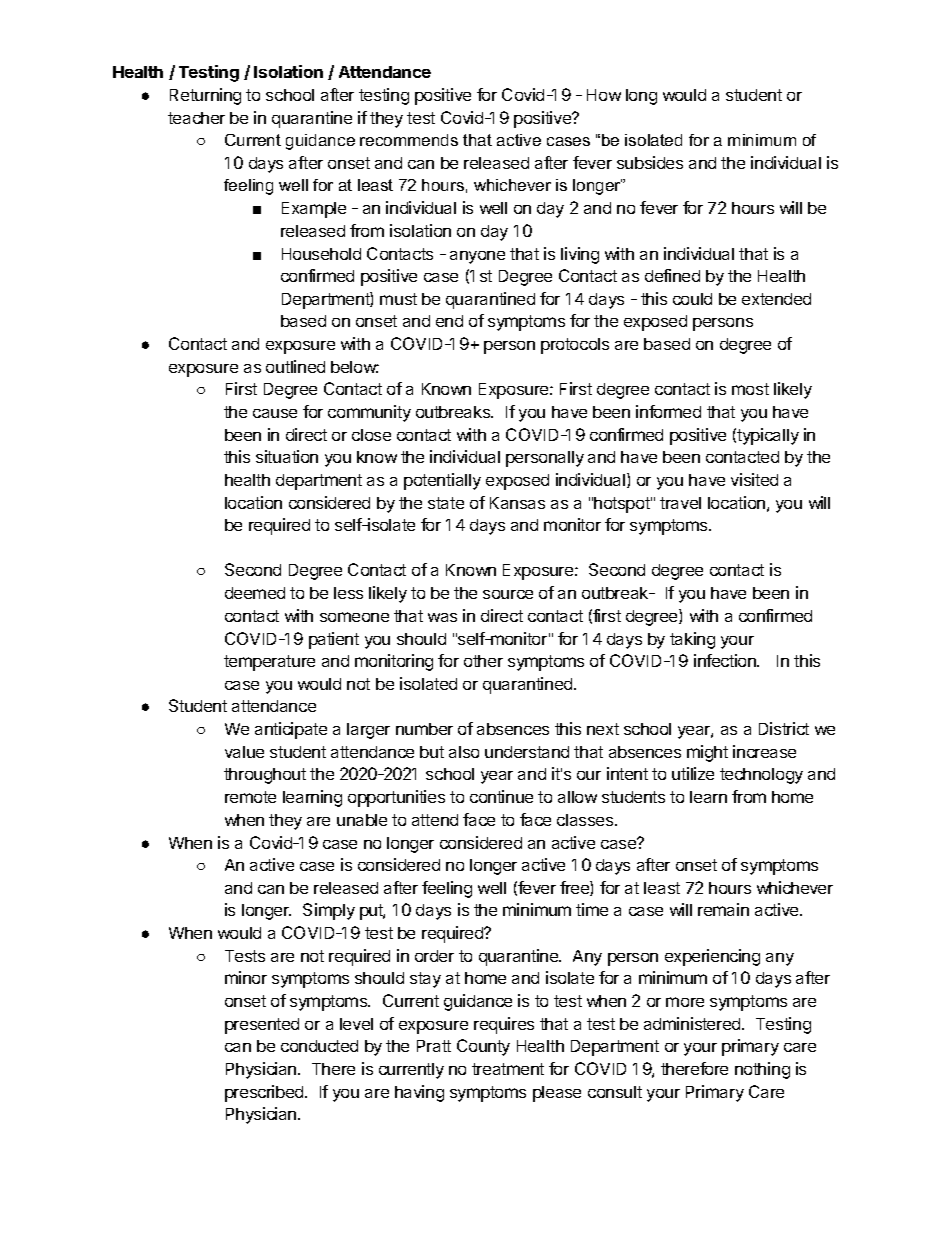 The height and width of the screenshot is (1233, 952). Describe the element at coordinates (650, 162) in the screenshot. I see `subsides` at that location.
